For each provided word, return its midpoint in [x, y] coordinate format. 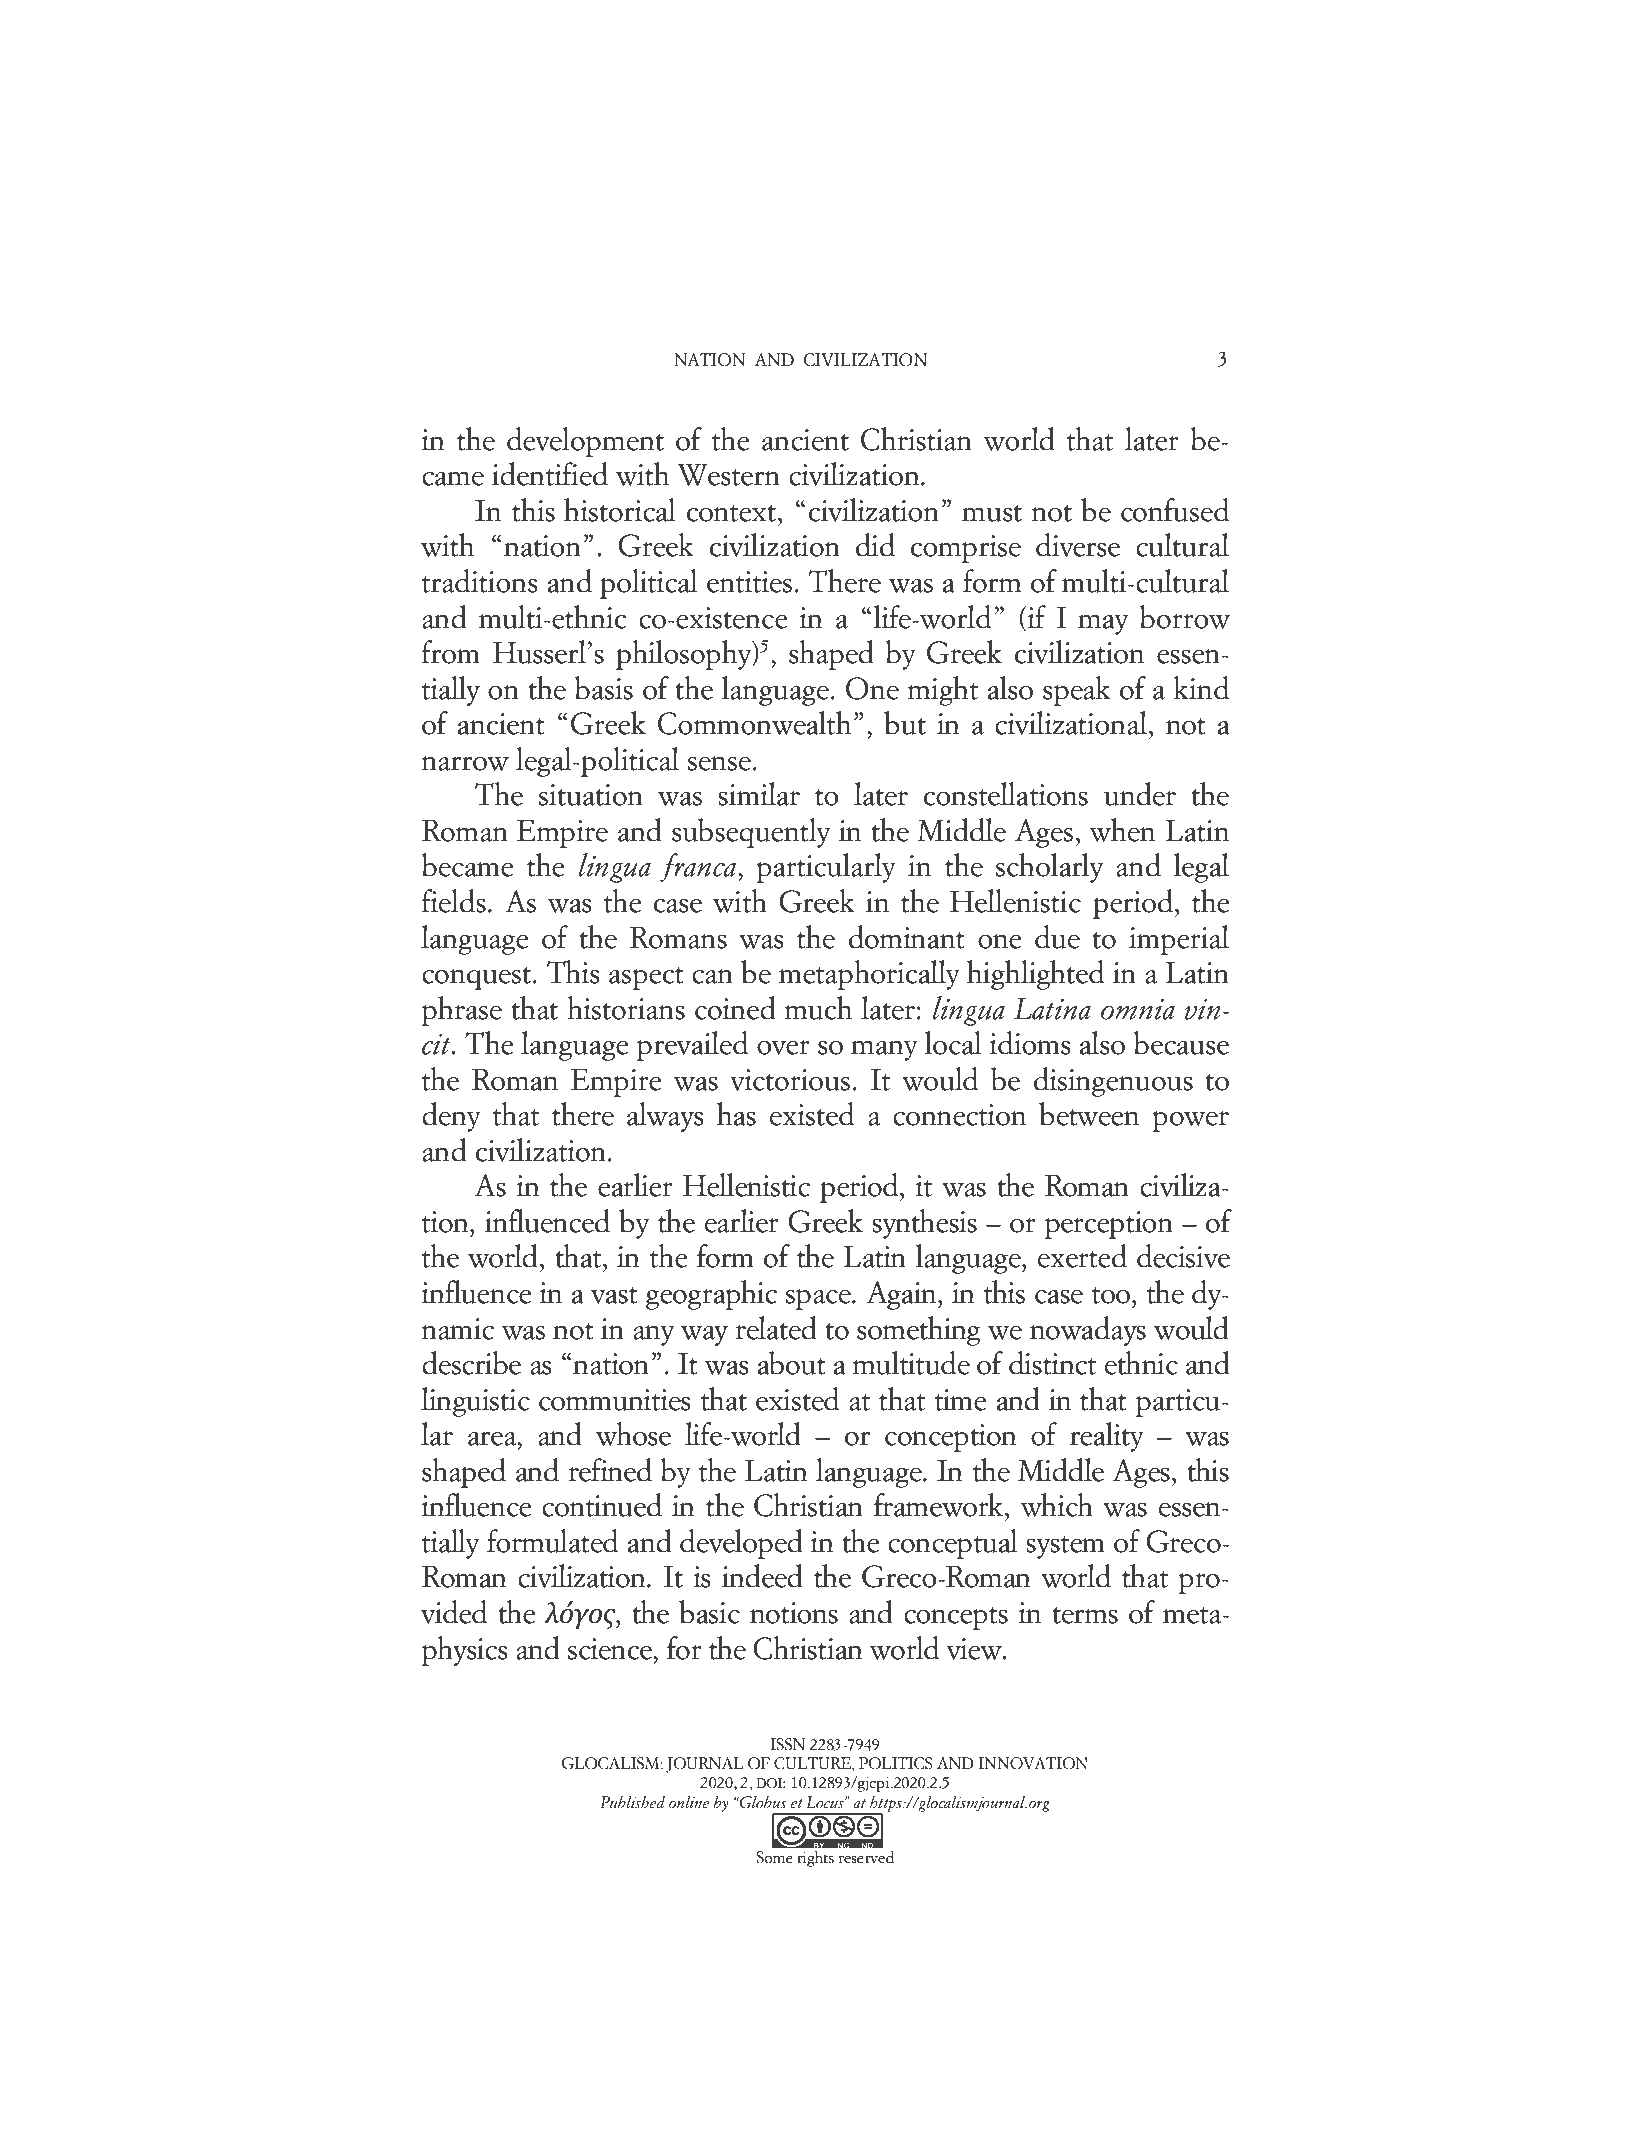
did [875, 545]
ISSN [788, 1744]
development [585, 442]
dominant [907, 937]
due [1057, 937]
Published [632, 1802]
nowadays [1088, 1331]
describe [471, 1363]
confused [1175, 510]
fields [454, 901]
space [819, 1299]
